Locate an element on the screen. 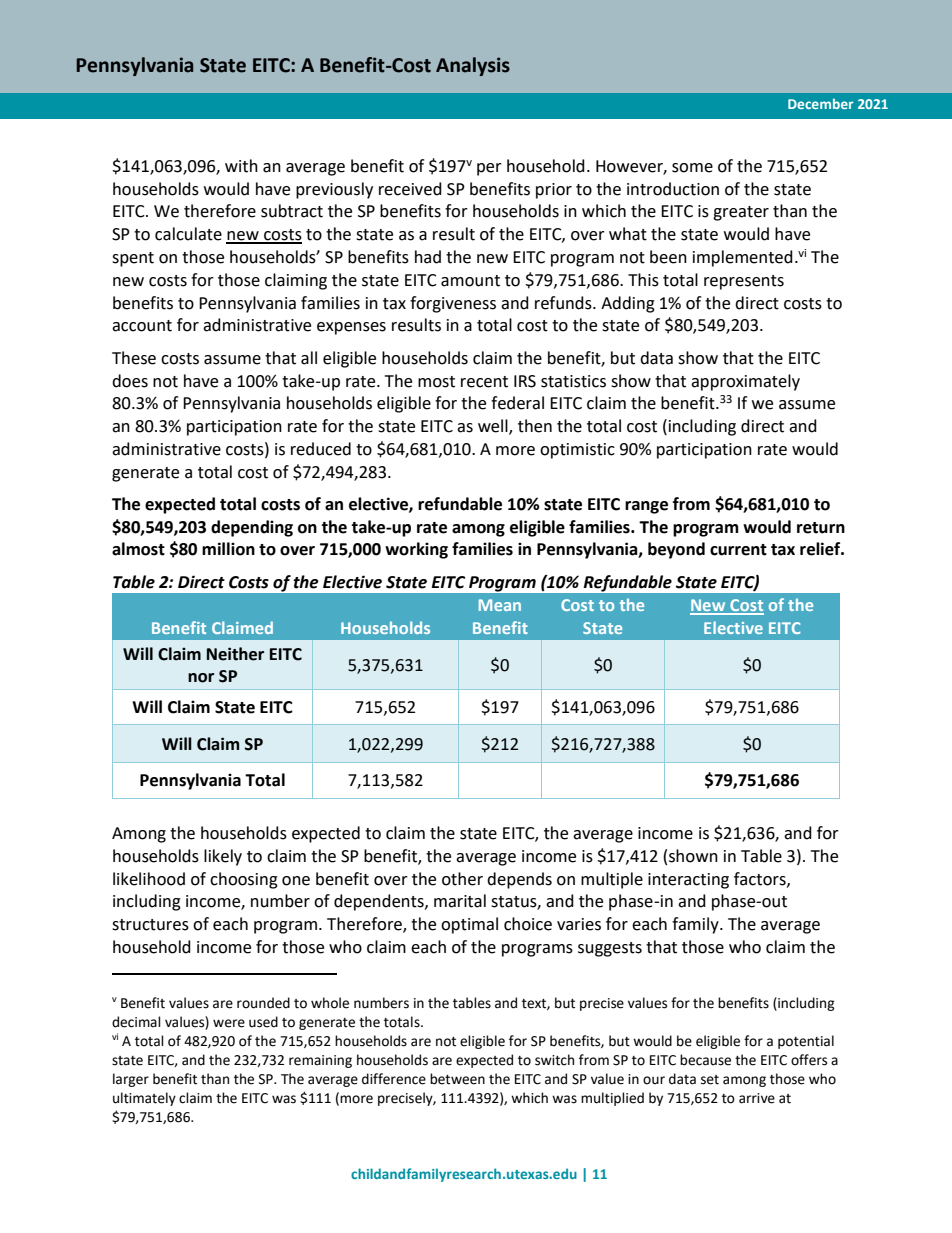 The width and height of the screenshot is (952, 1233). with is located at coordinates (241, 166).
